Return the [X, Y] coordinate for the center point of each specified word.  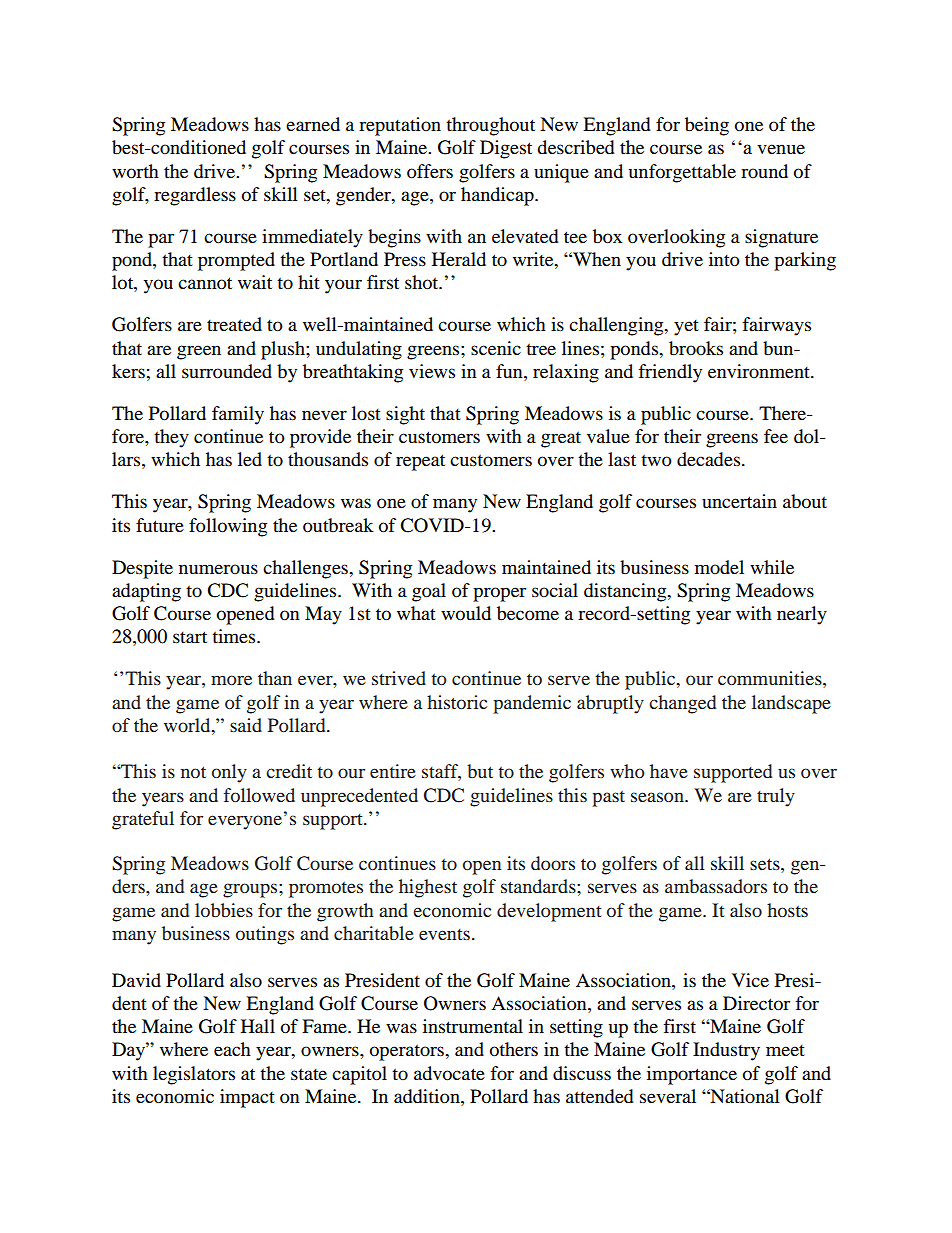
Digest [506, 149]
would [466, 613]
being [707, 126]
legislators [194, 1075]
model [719, 567]
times [235, 636]
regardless [195, 196]
